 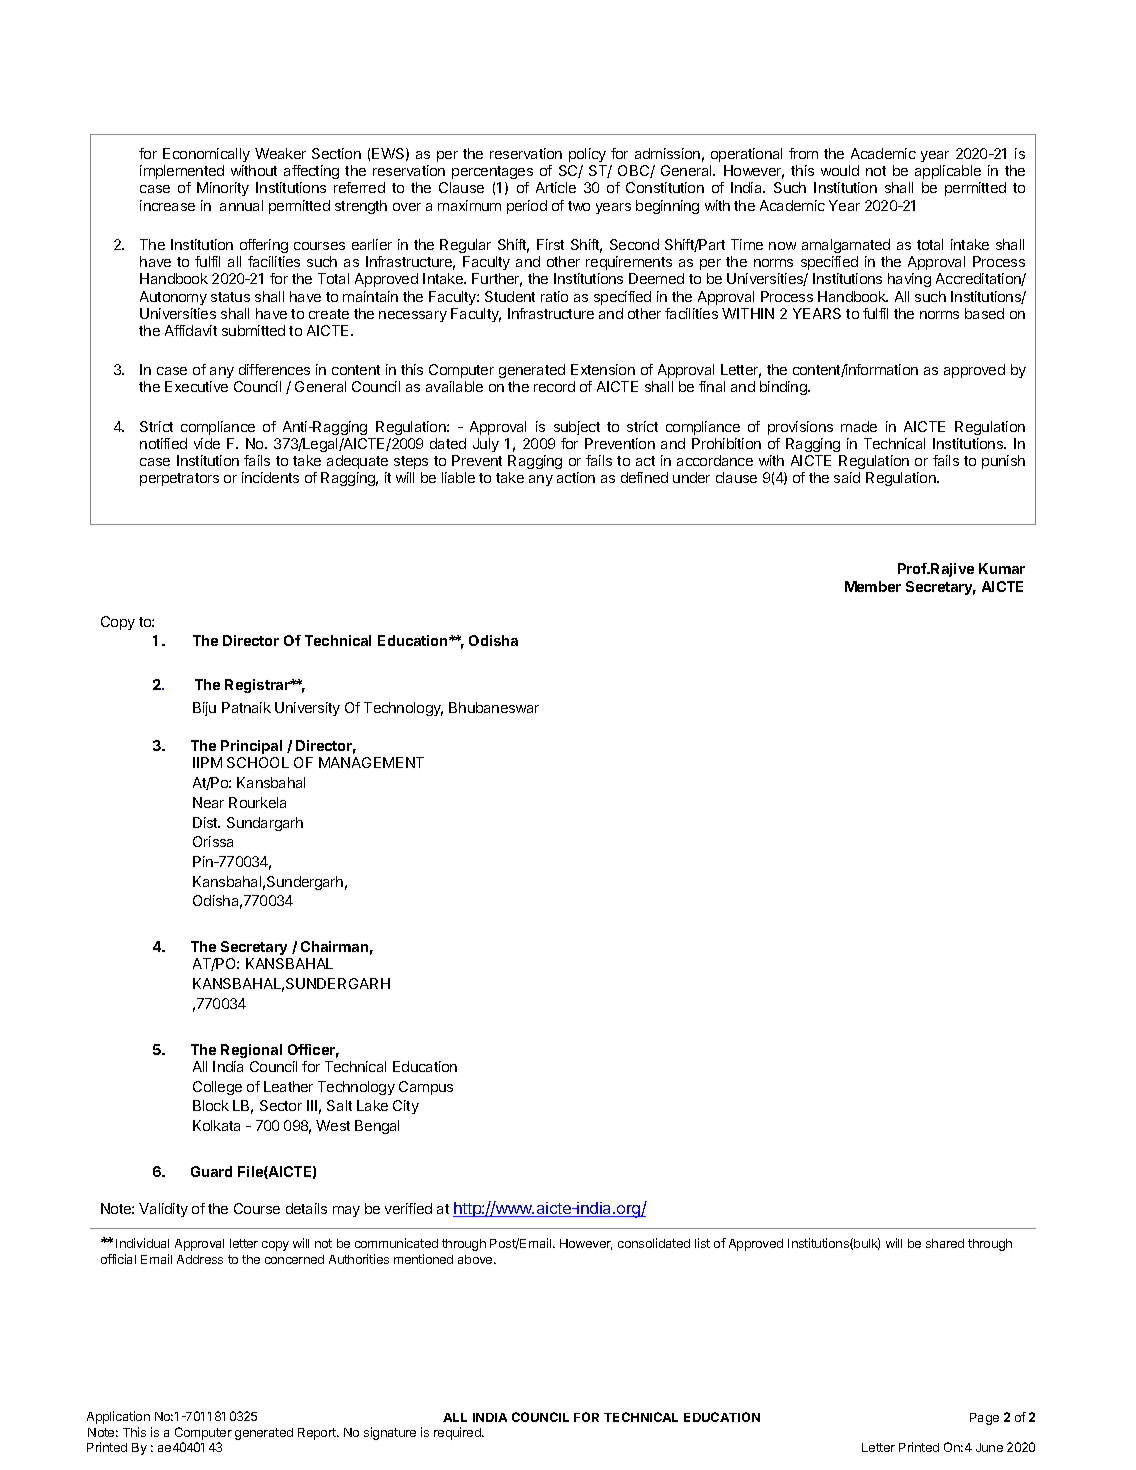 What do you see at coordinates (873, 586) in the screenshot?
I see `Member` at bounding box center [873, 586].
